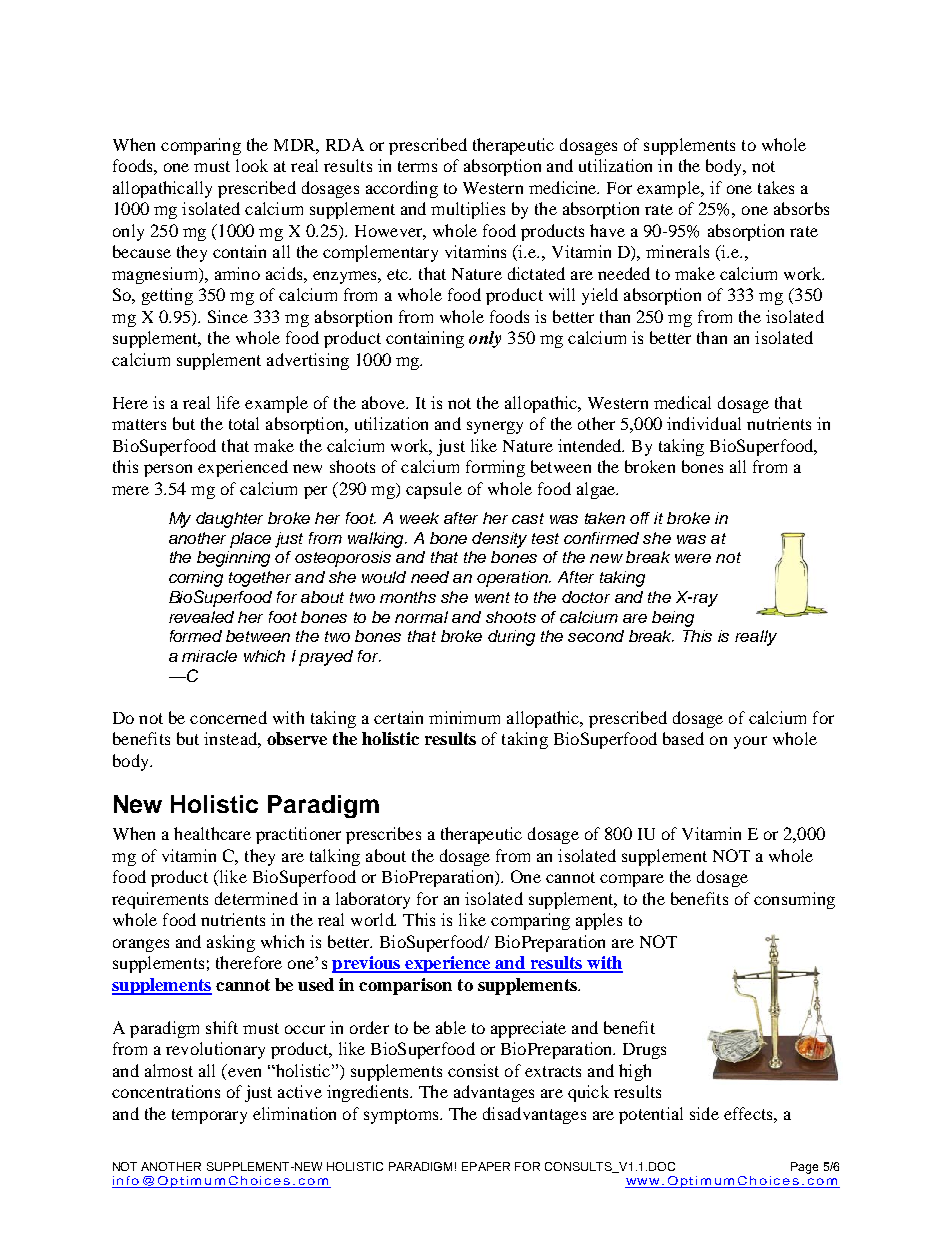 The height and width of the screenshot is (1233, 952). What do you see at coordinates (486, 1166) in the screenshot?
I see `EPAPER` at bounding box center [486, 1166].
